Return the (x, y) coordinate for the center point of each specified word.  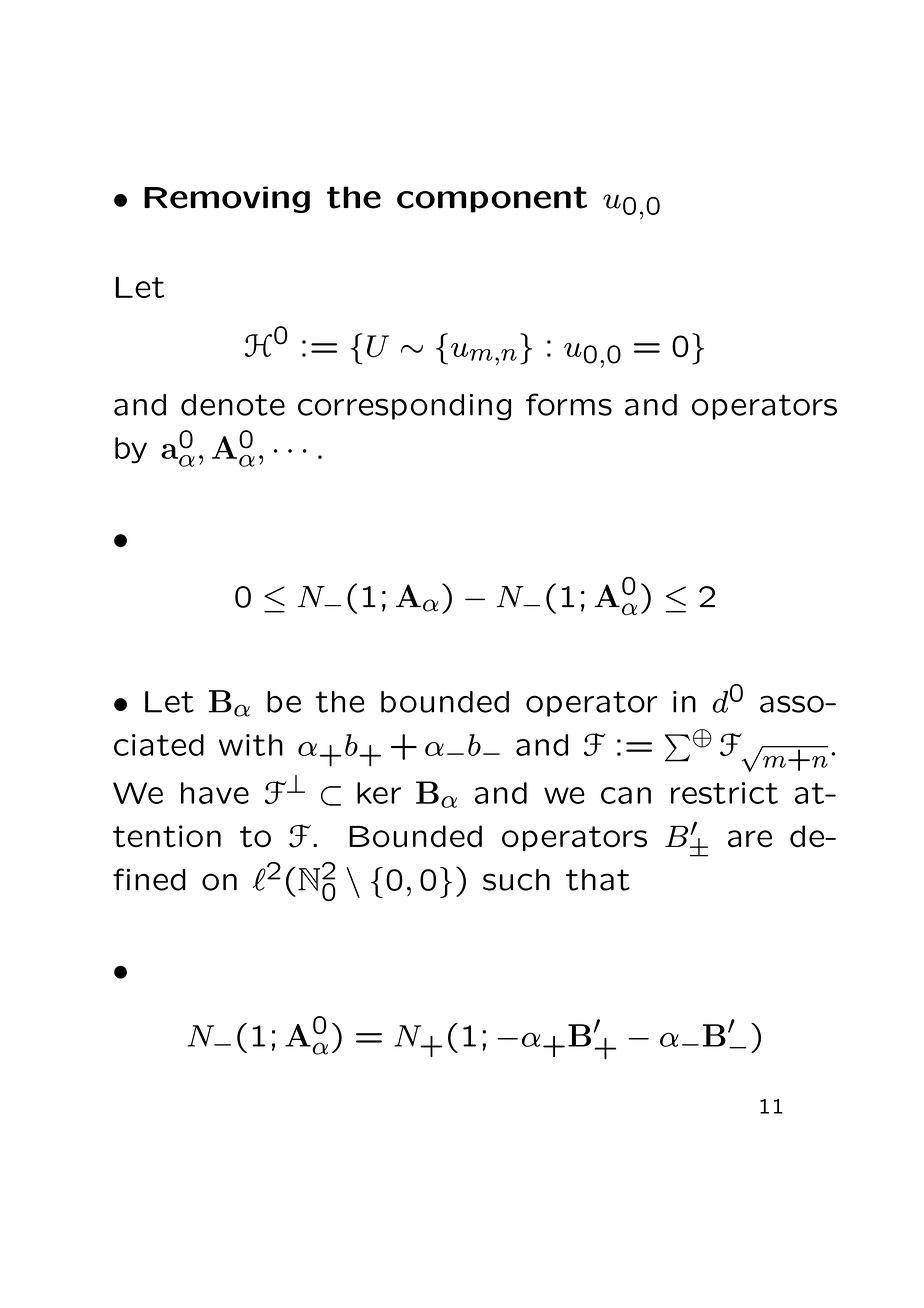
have (215, 793)
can (626, 795)
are (750, 839)
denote (233, 405)
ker (379, 793)
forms (569, 404)
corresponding (404, 407)
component (492, 199)
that (598, 880)
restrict (724, 793)
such (516, 880)
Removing (227, 199)
